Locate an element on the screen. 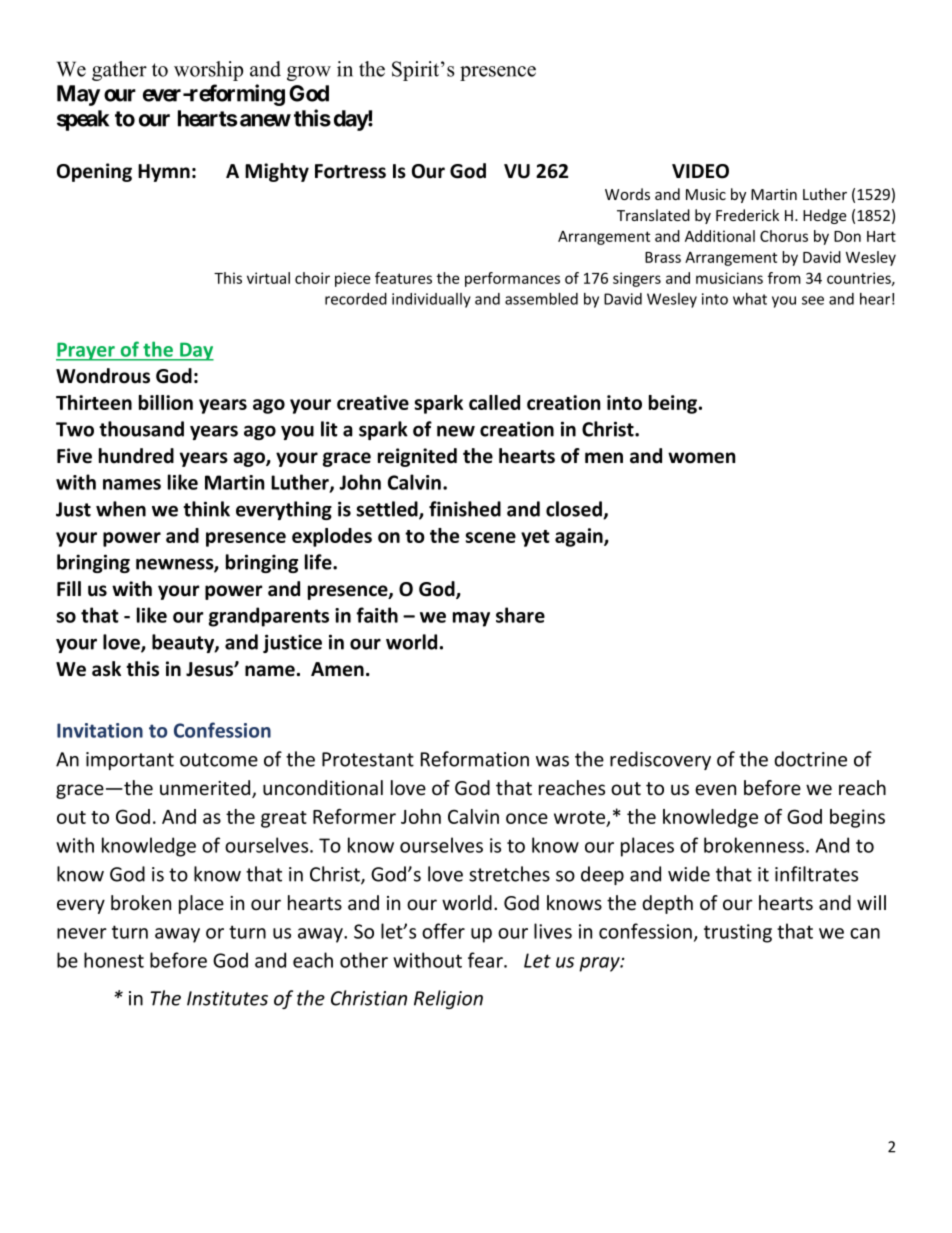 The height and width of the screenshot is (1233, 952). VIDEO is located at coordinates (700, 171).
